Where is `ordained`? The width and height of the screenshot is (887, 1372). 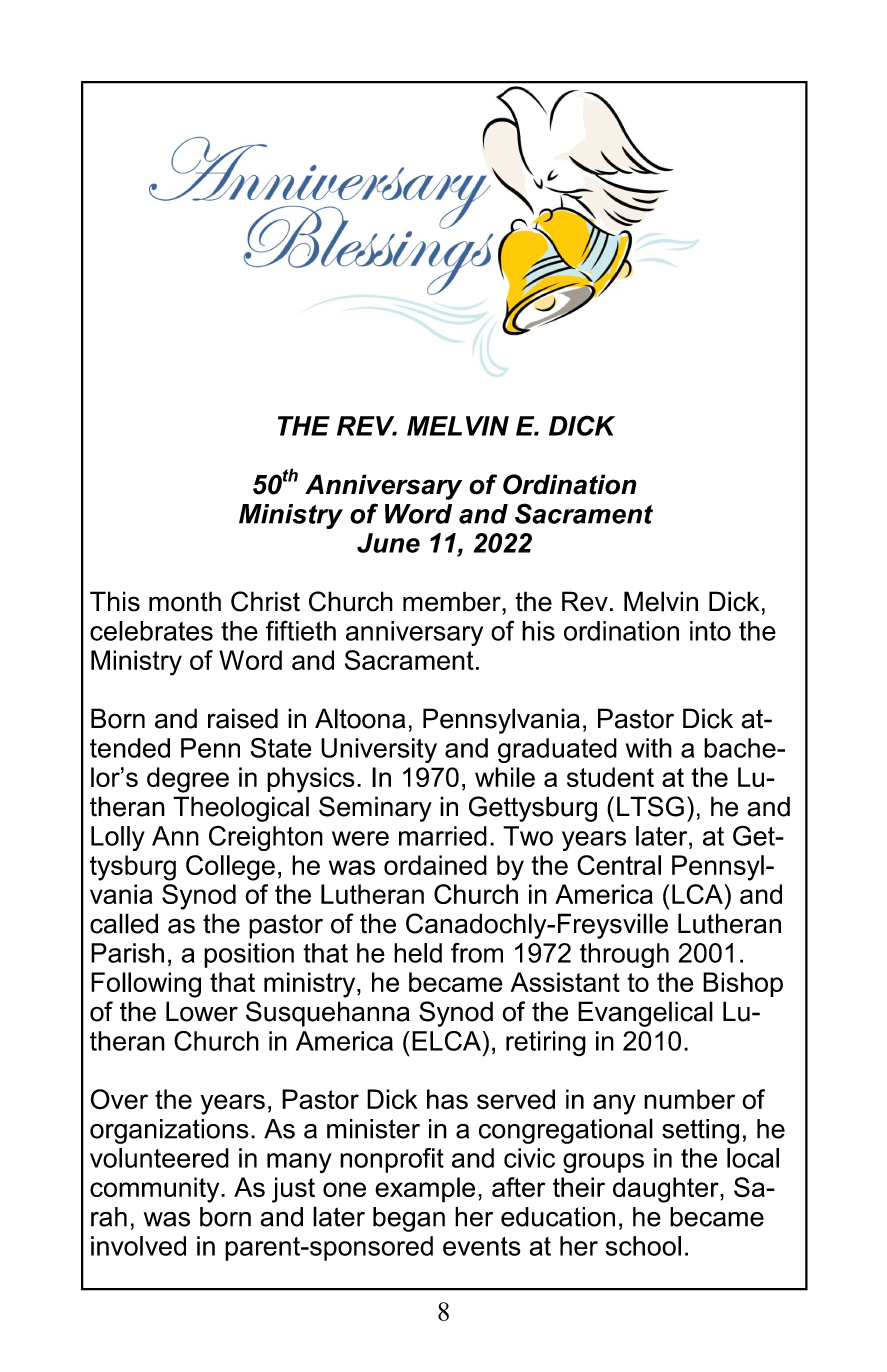
ordained is located at coordinates (435, 865).
